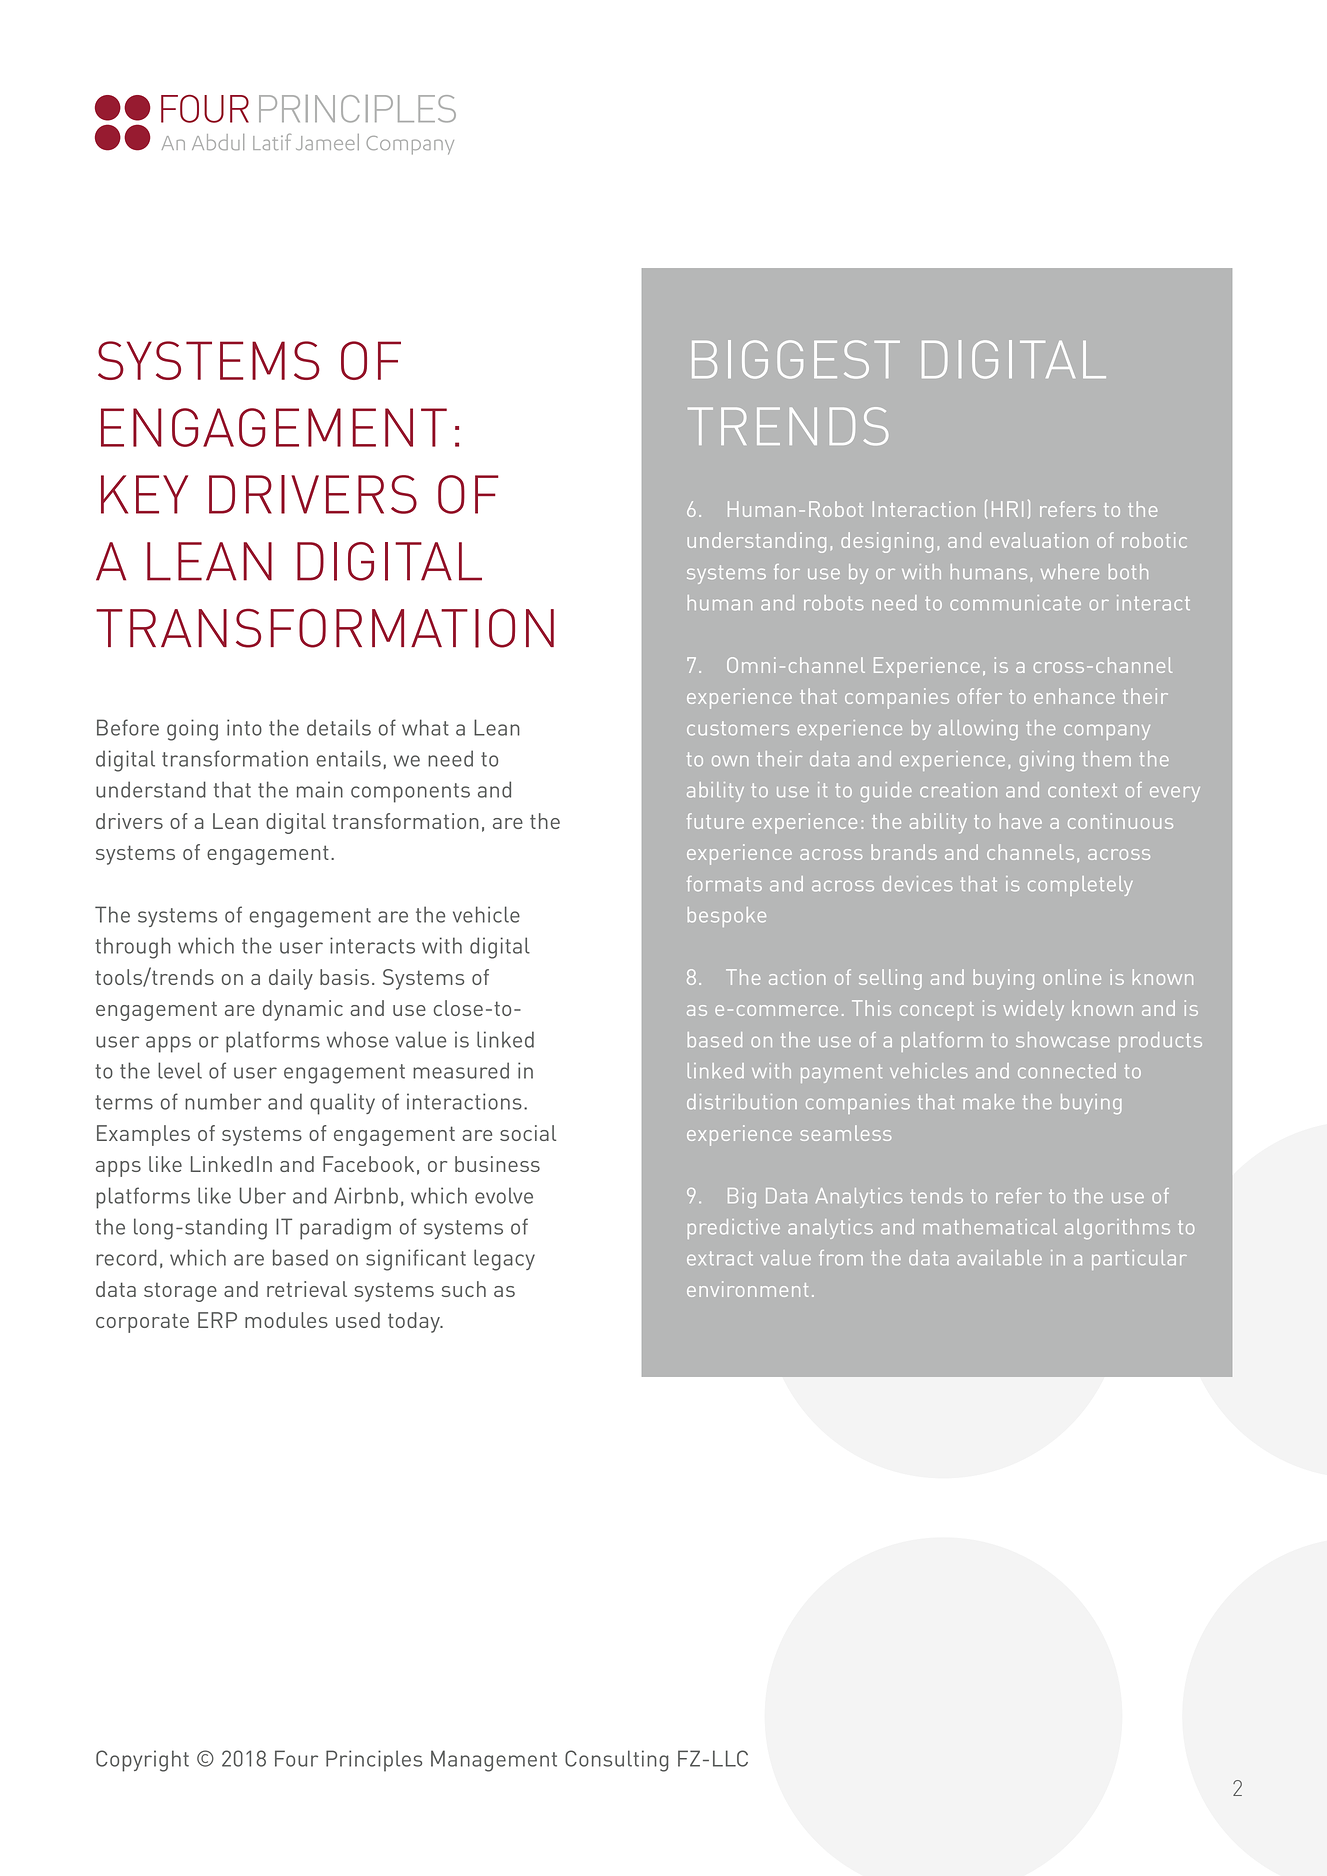 This image has width=1327, height=1876. What do you see at coordinates (144, 494) in the image?
I see `KEY` at bounding box center [144, 494].
